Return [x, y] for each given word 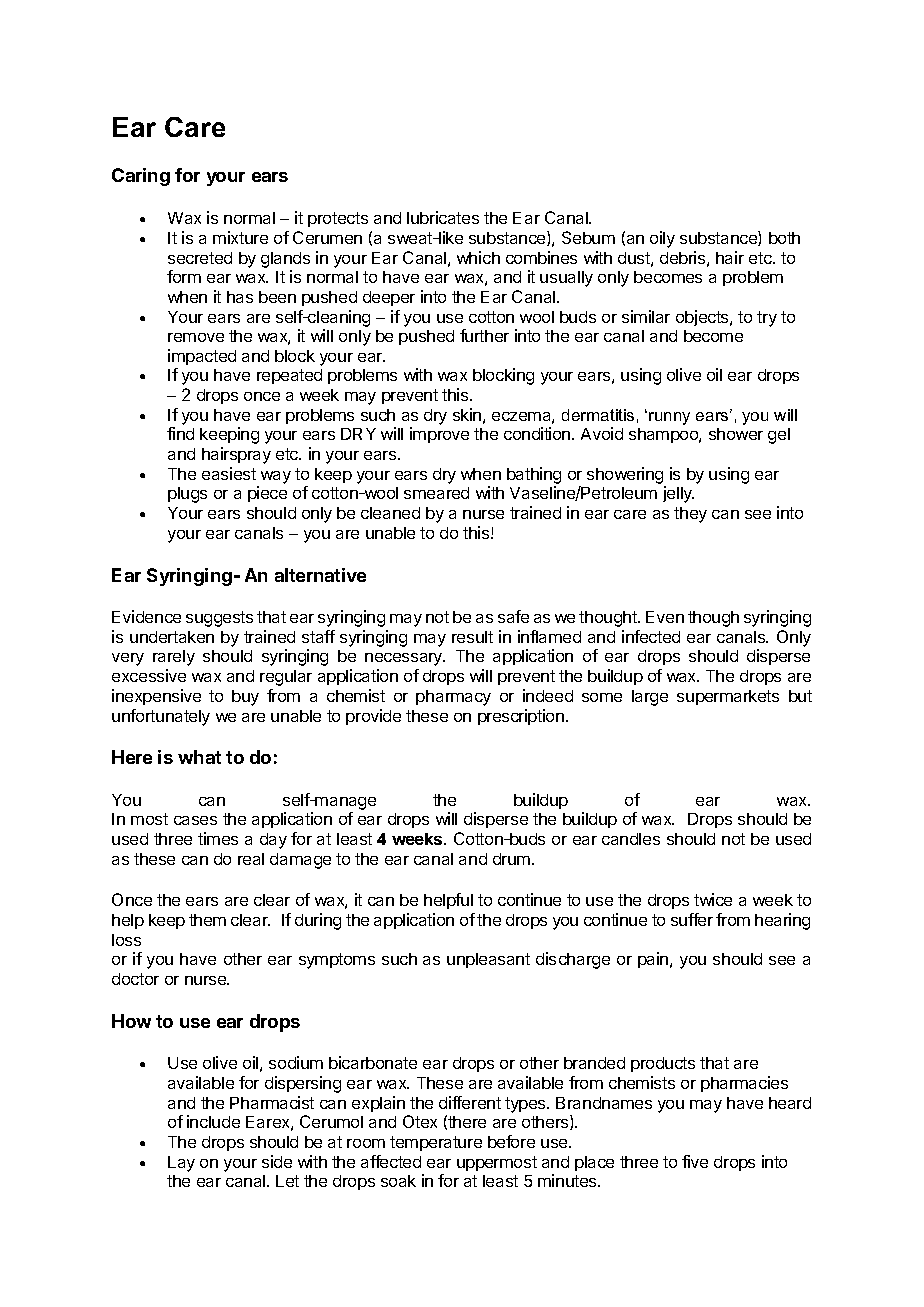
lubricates [443, 217]
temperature [436, 1143]
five [695, 1161]
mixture [240, 237]
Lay [181, 1164]
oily [662, 239]
